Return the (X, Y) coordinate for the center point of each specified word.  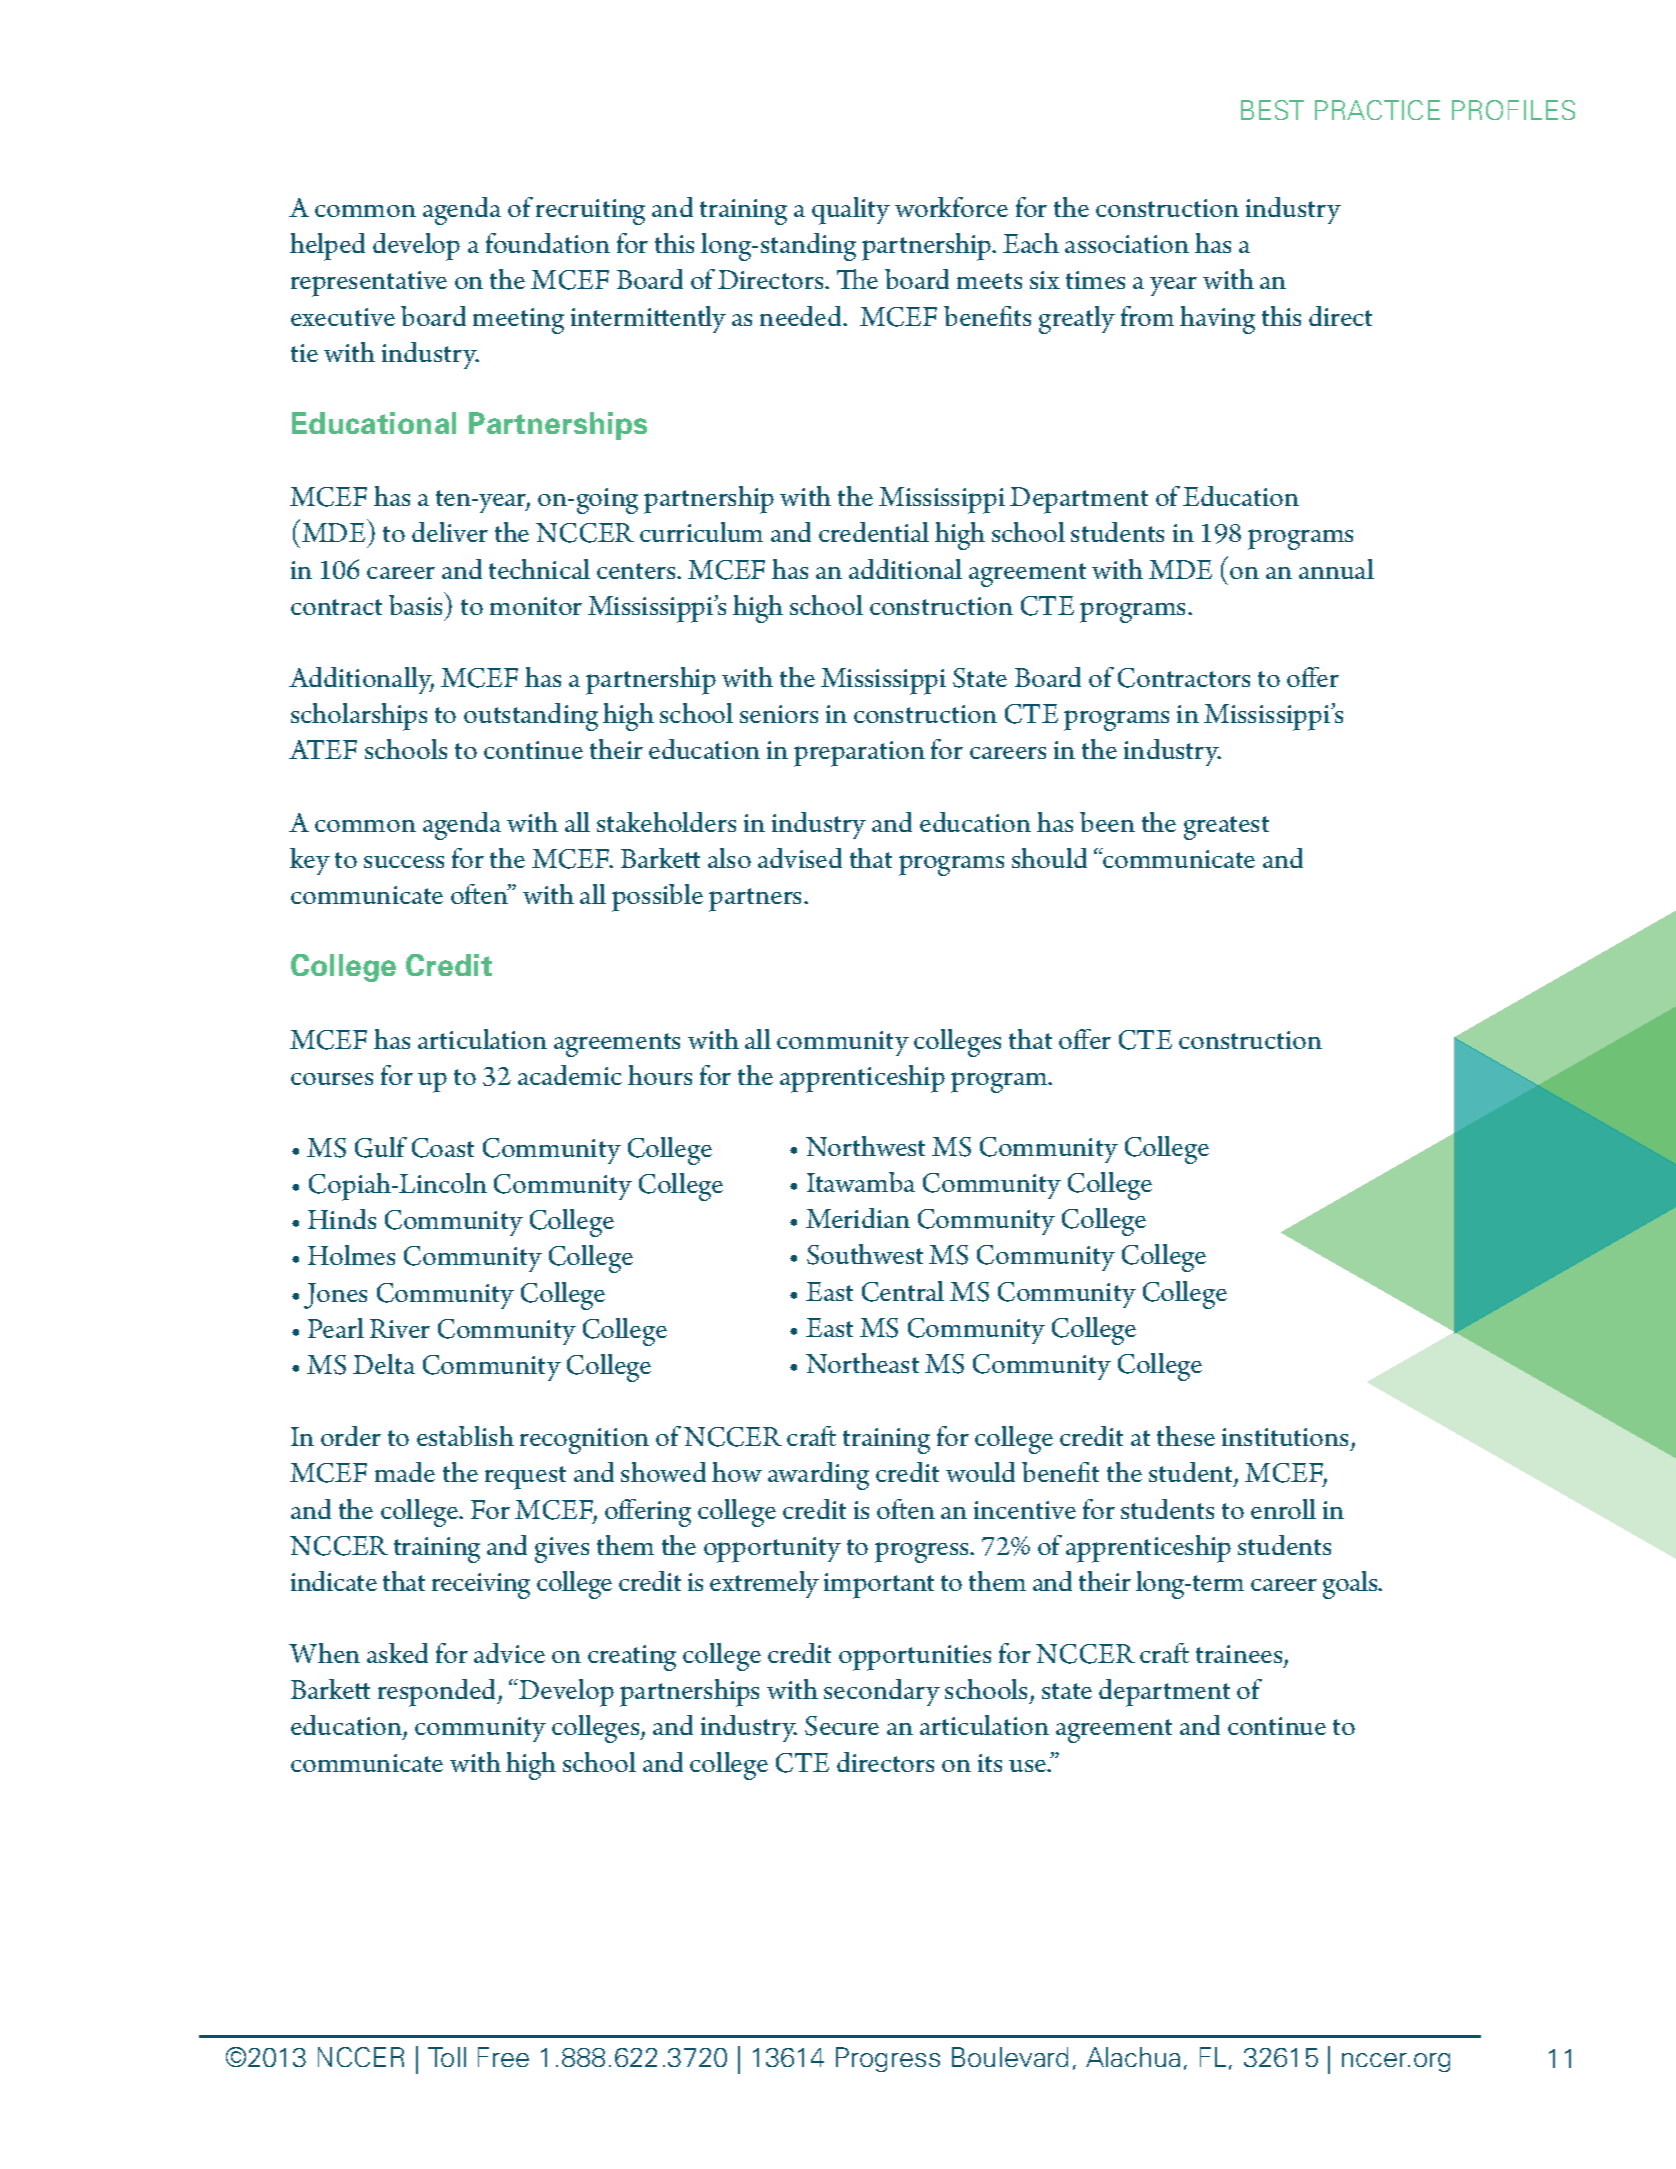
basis (417, 603)
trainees (1239, 1654)
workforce (951, 207)
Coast (443, 1148)
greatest (1226, 828)
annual (1336, 569)
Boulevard (1010, 2057)
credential (874, 532)
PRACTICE (1377, 110)
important (879, 1586)
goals (1351, 1585)
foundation (548, 243)
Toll (447, 2057)
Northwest (865, 1146)
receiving (481, 1586)
